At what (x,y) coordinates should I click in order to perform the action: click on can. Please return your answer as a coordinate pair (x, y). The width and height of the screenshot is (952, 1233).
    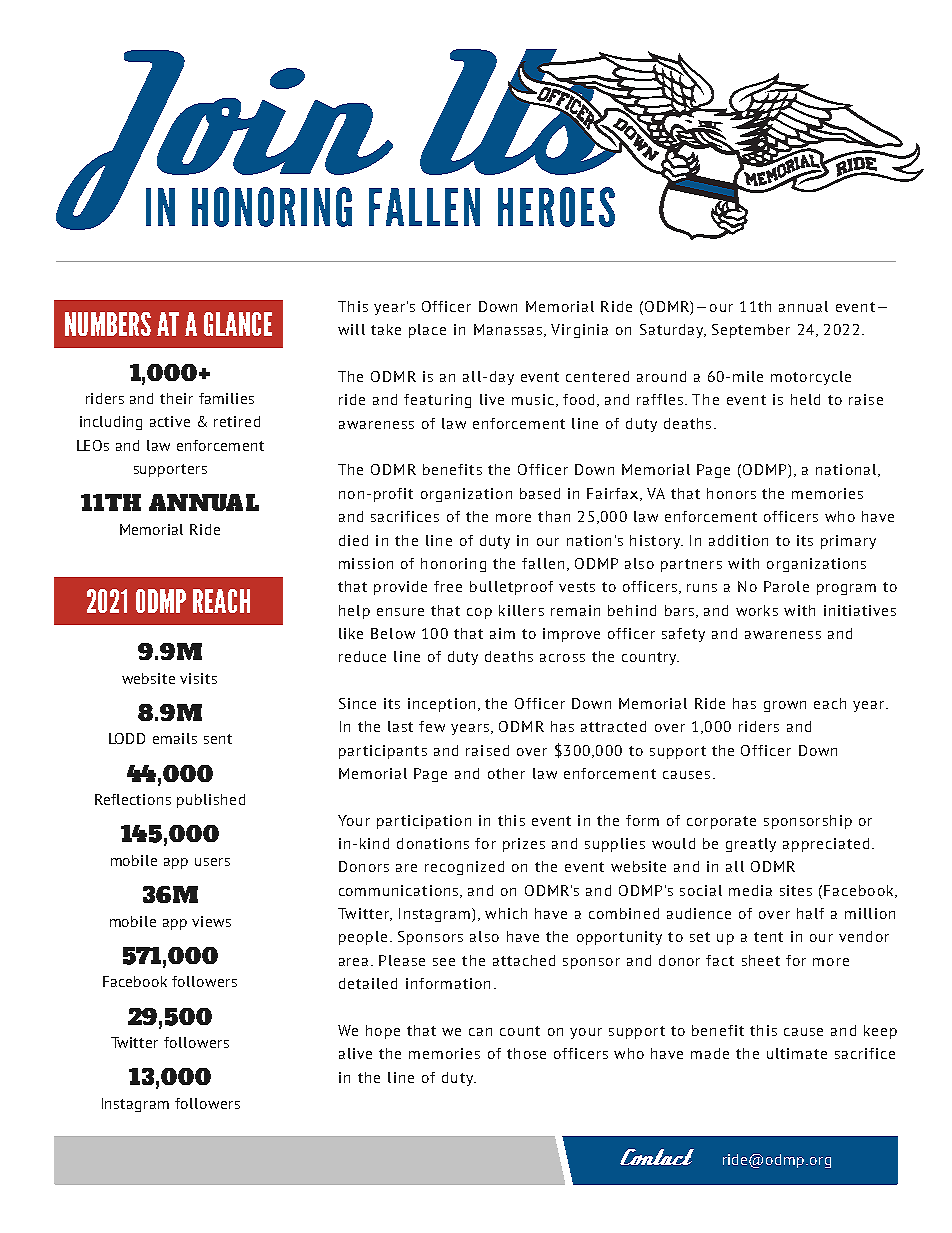
    Looking at the image, I should click on (480, 1032).
